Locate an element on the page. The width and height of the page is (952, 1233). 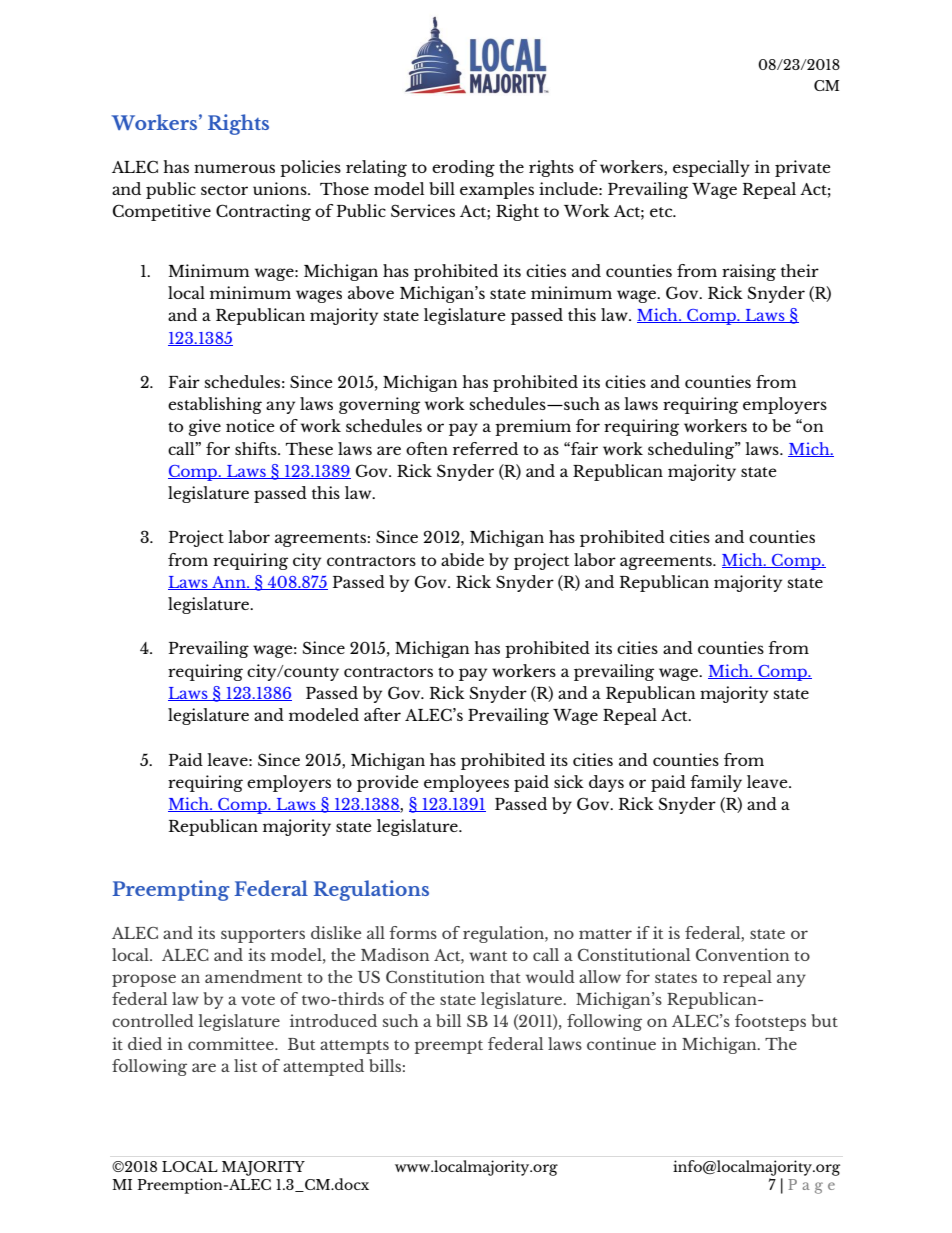
especially is located at coordinates (711, 168).
